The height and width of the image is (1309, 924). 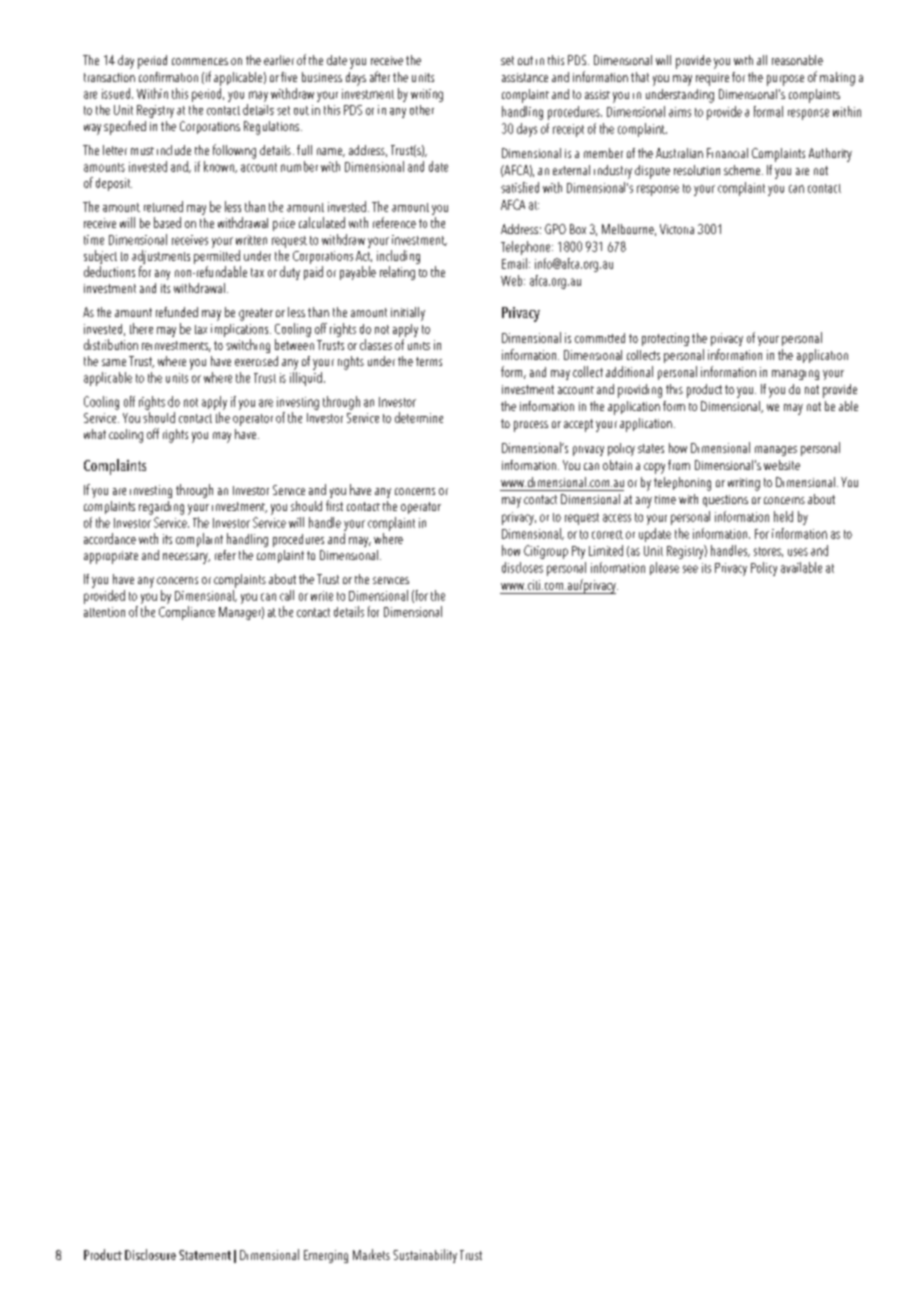 What do you see at coordinates (425, 1256) in the image?
I see `Sustainability` at bounding box center [425, 1256].
